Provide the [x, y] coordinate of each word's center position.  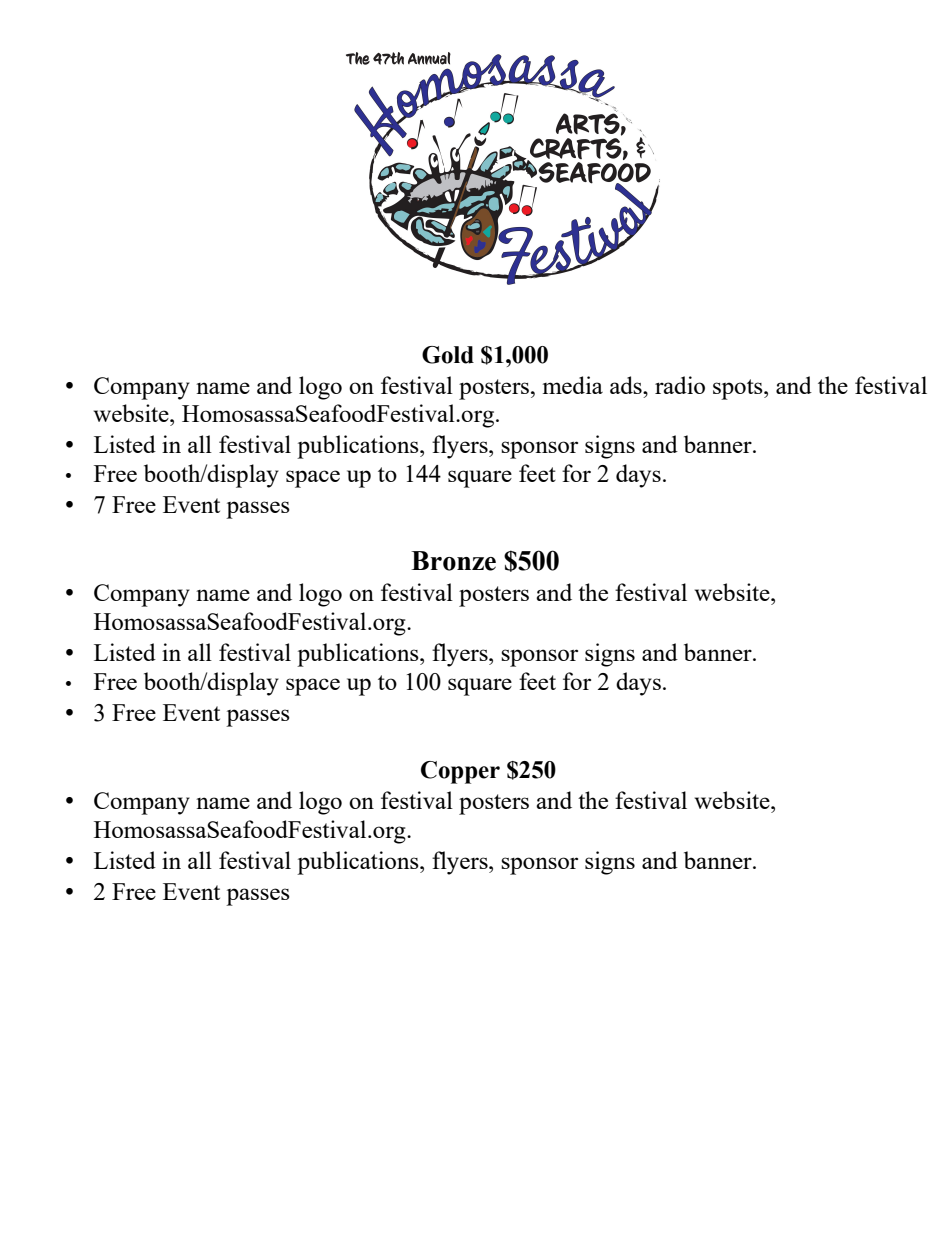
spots [739, 389]
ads [627, 385]
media [573, 385]
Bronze [453, 561]
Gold [448, 355]
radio [680, 385]
